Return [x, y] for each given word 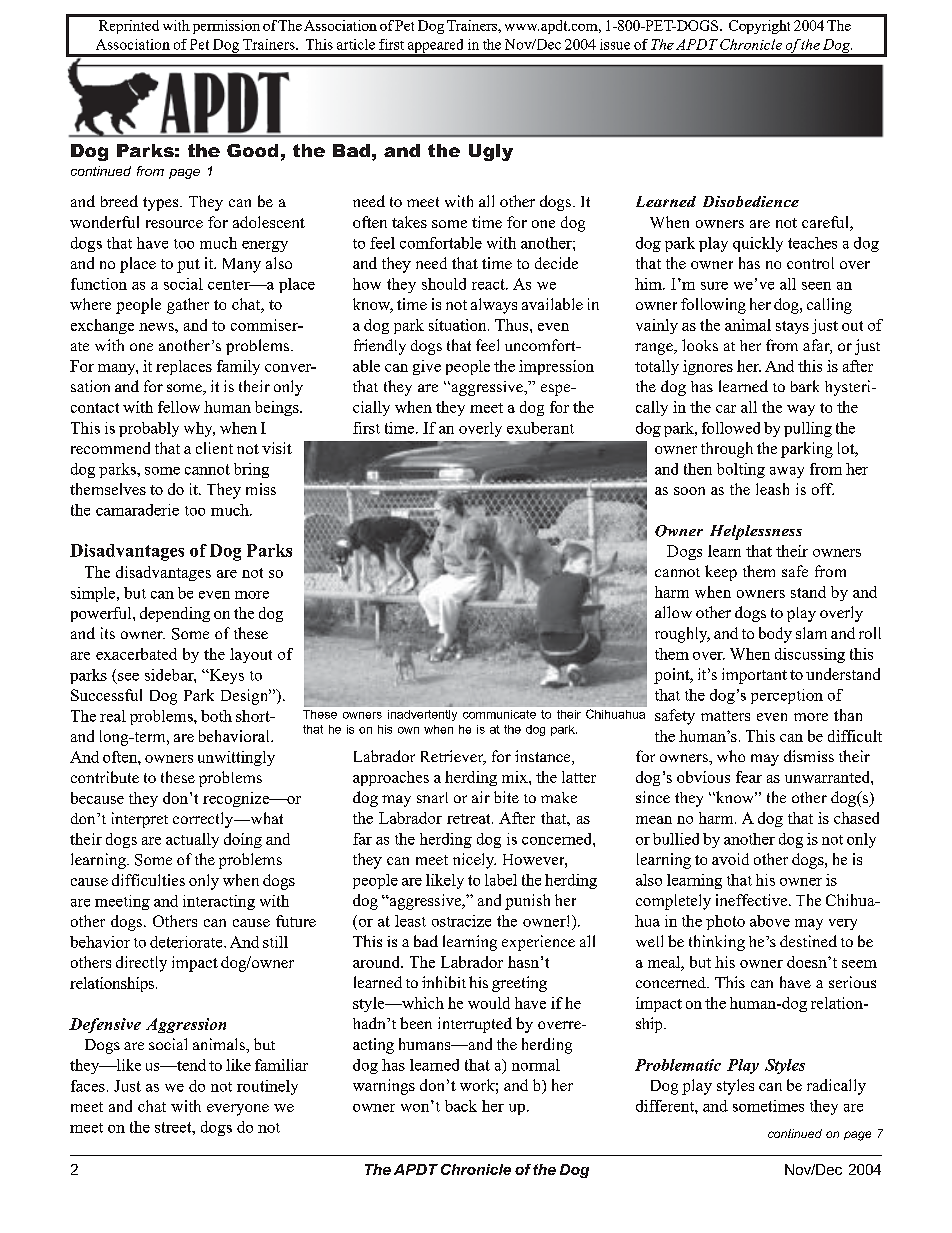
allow [673, 612]
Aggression [186, 1025]
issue [615, 44]
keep [721, 573]
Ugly [491, 152]
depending [175, 614]
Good [252, 150]
